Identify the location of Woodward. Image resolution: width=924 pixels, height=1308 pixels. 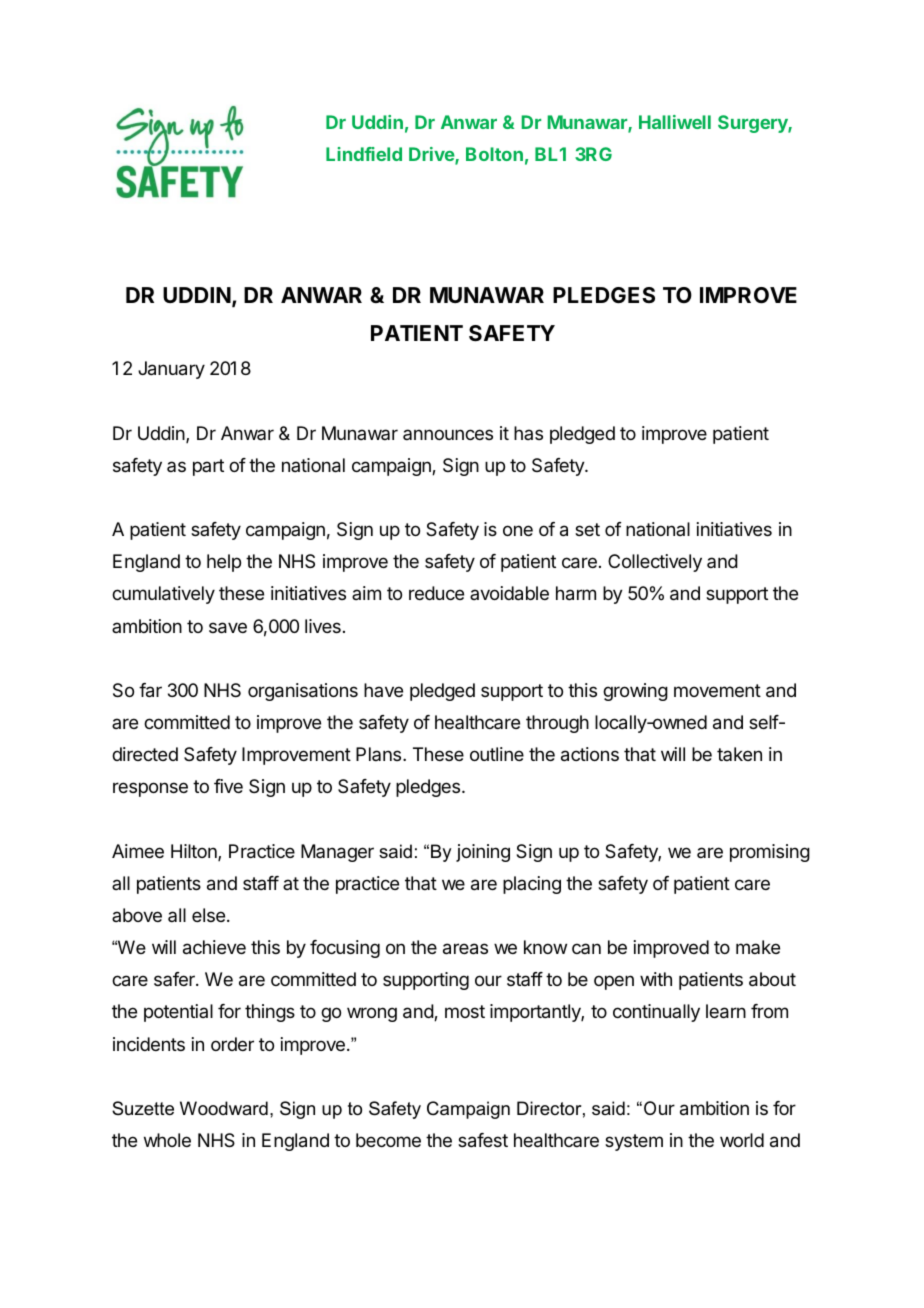
(224, 1108).
